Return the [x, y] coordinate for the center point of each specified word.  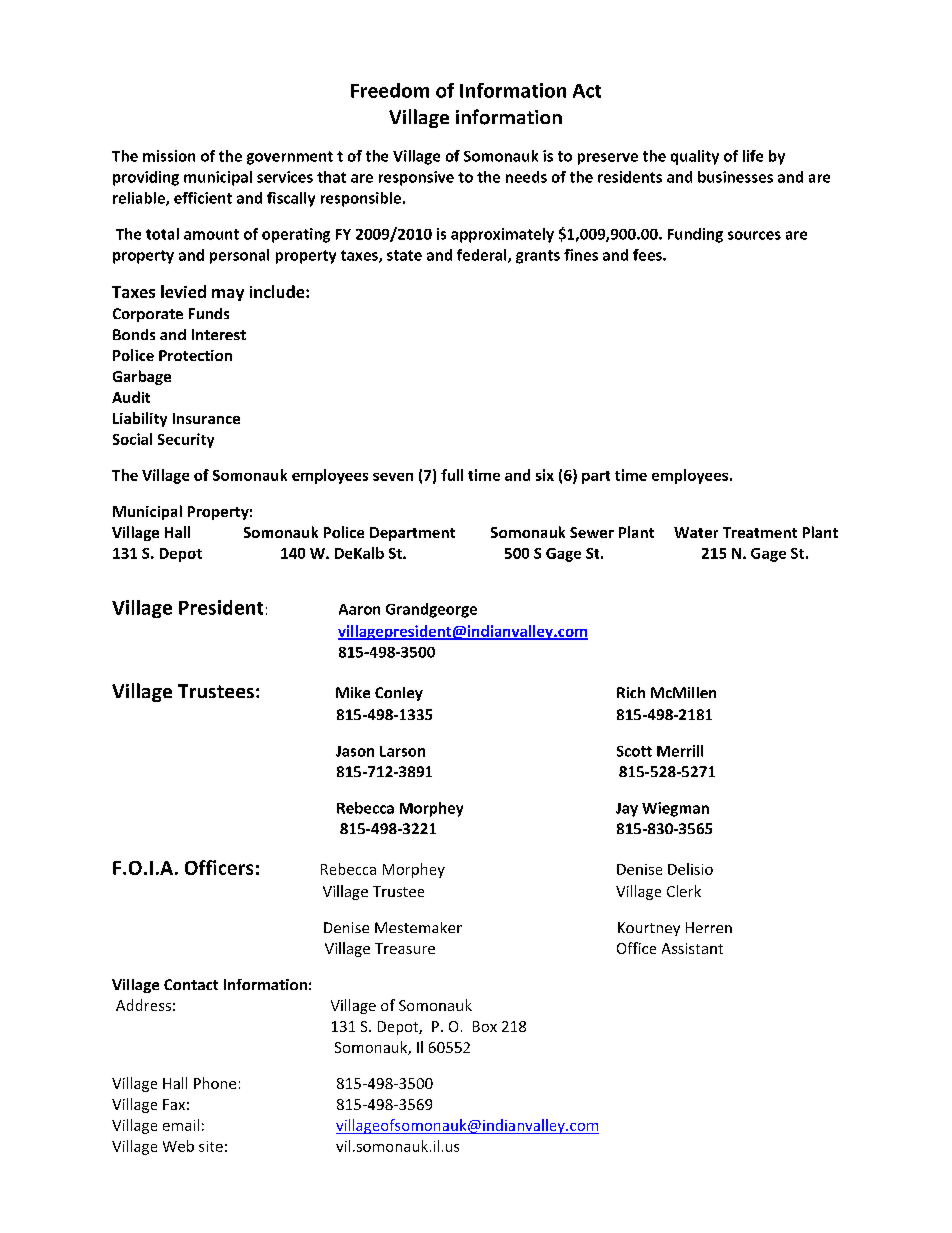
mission [169, 156]
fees [648, 255]
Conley [399, 694]
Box [485, 1026]
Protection [195, 355]
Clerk [684, 891]
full [452, 475]
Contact [191, 984]
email [181, 1125]
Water [696, 532]
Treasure [405, 948]
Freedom [390, 90]
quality [695, 157]
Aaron [359, 609]
